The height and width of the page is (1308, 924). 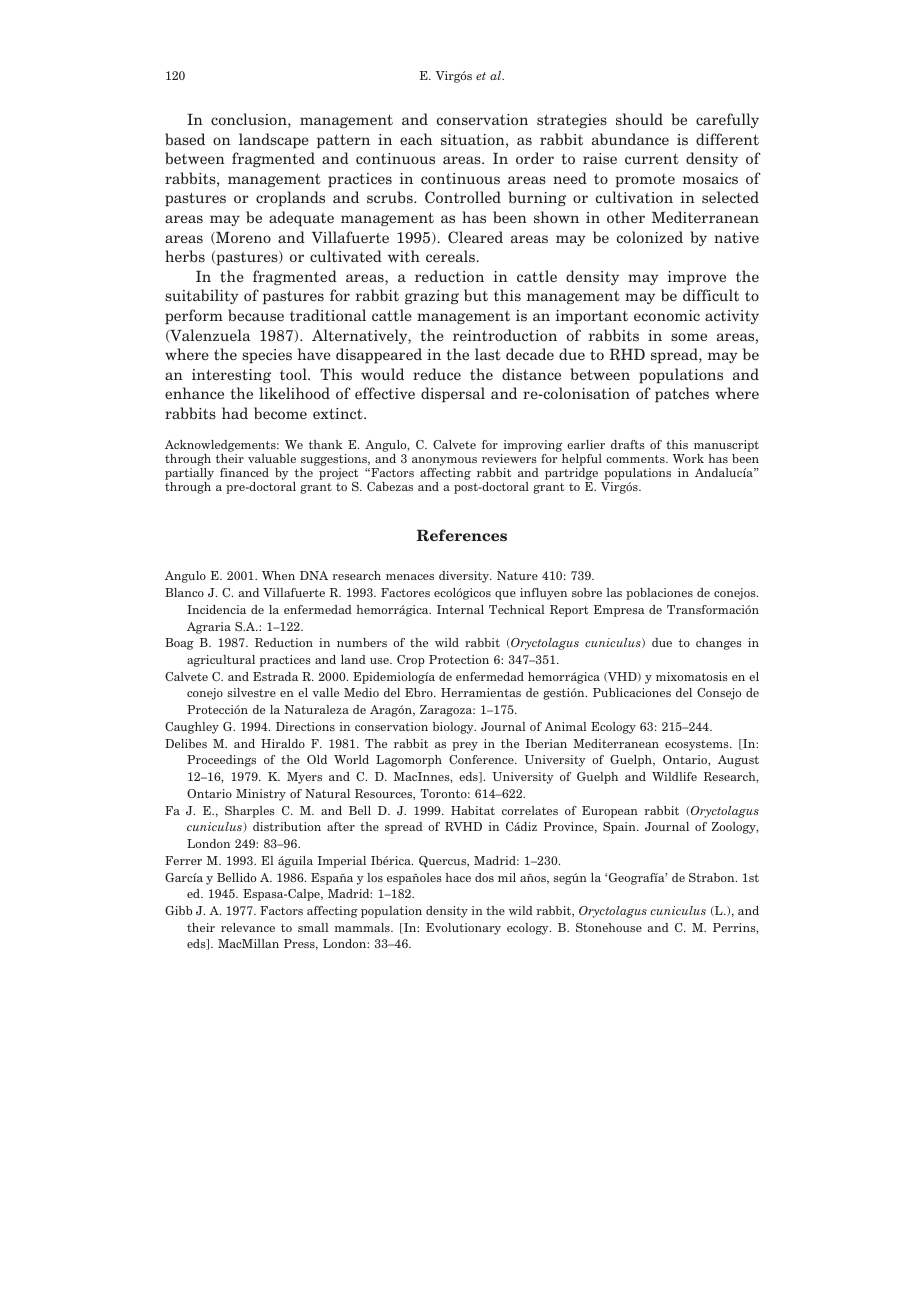 What do you see at coordinates (416, 139) in the page?
I see `each` at bounding box center [416, 139].
